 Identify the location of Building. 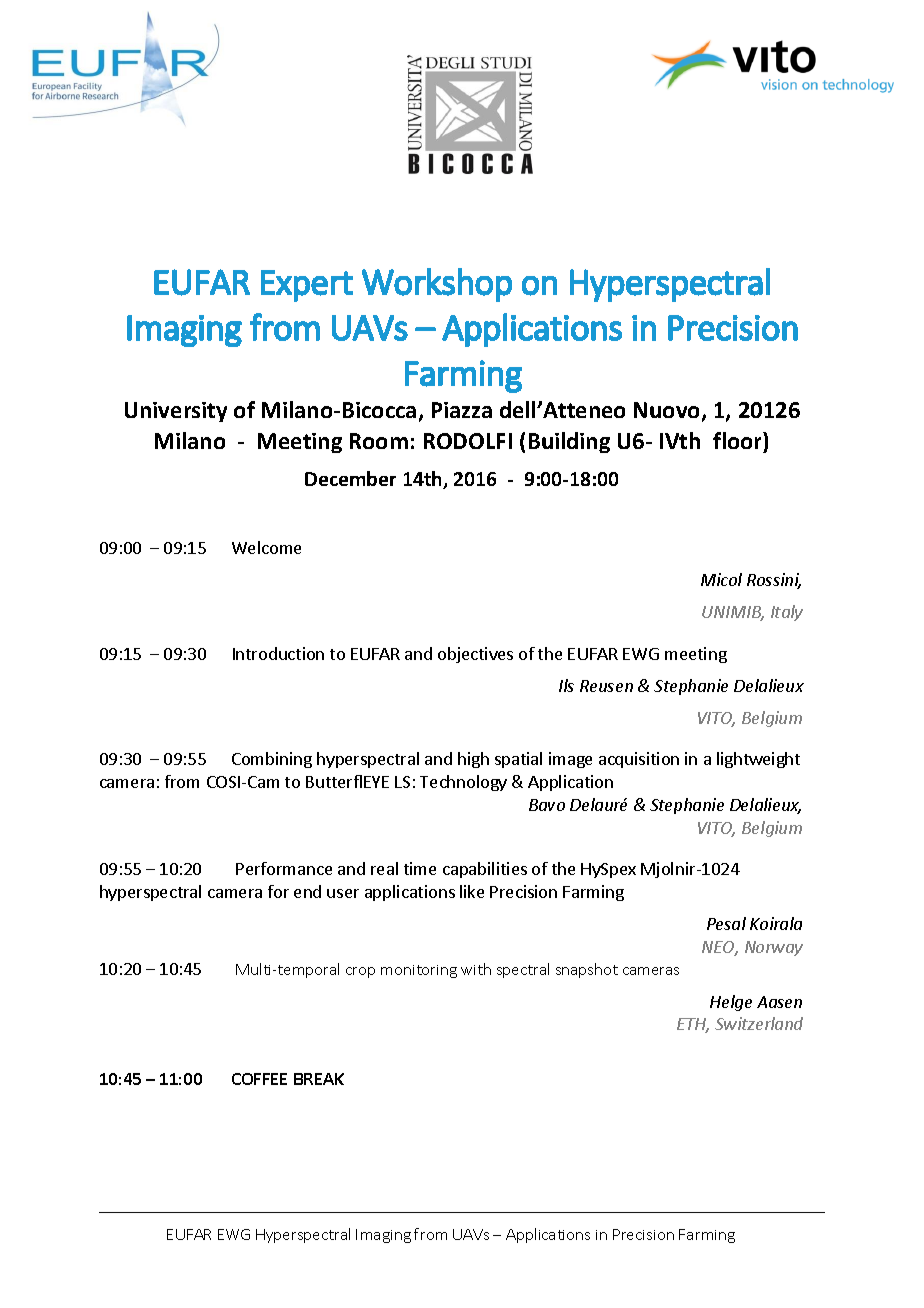
(569, 442).
